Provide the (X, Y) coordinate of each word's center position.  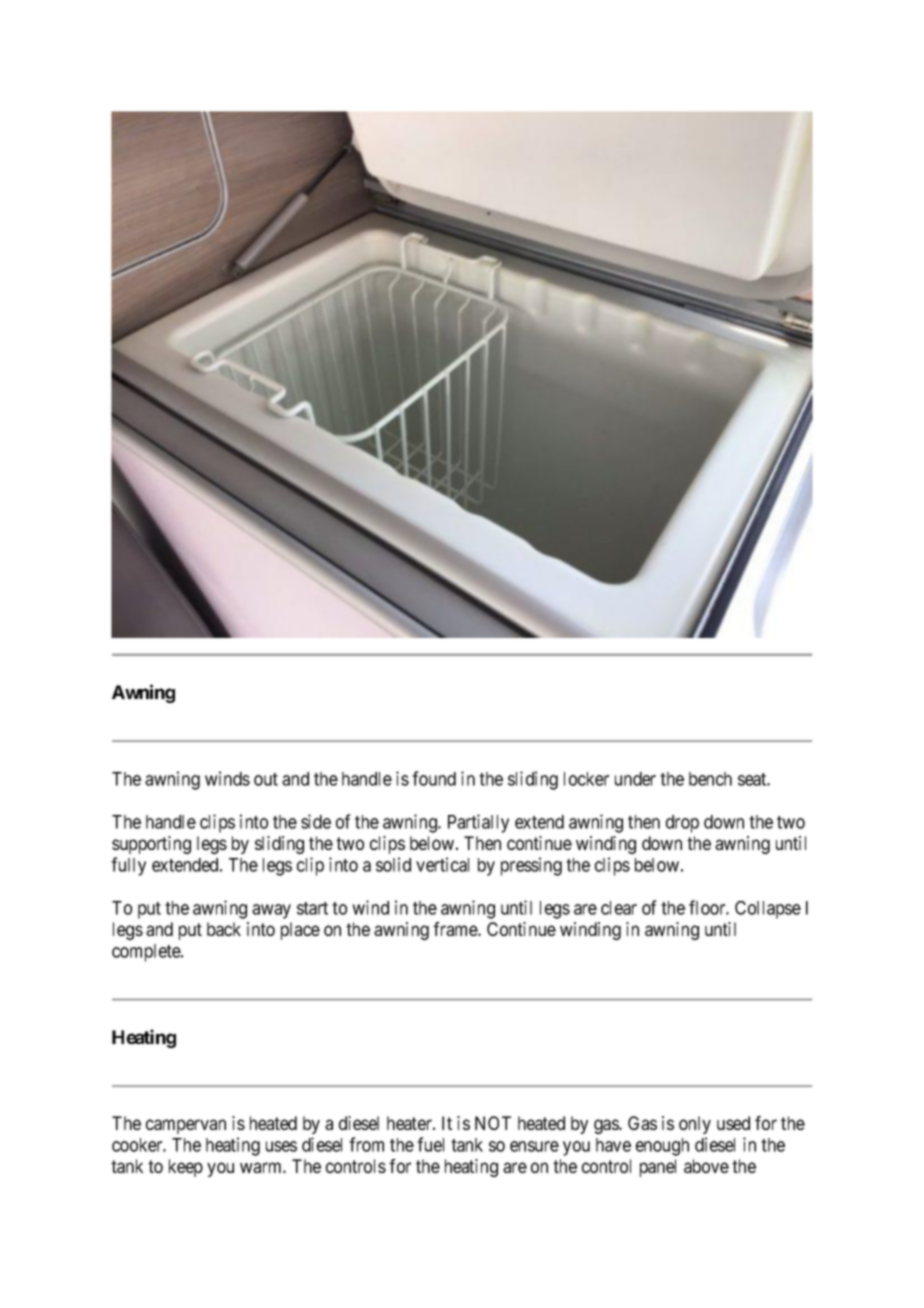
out (266, 779)
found (434, 778)
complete (147, 953)
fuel (430, 1144)
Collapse (768, 910)
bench (710, 779)
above (706, 1166)
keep (186, 1168)
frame (456, 929)
